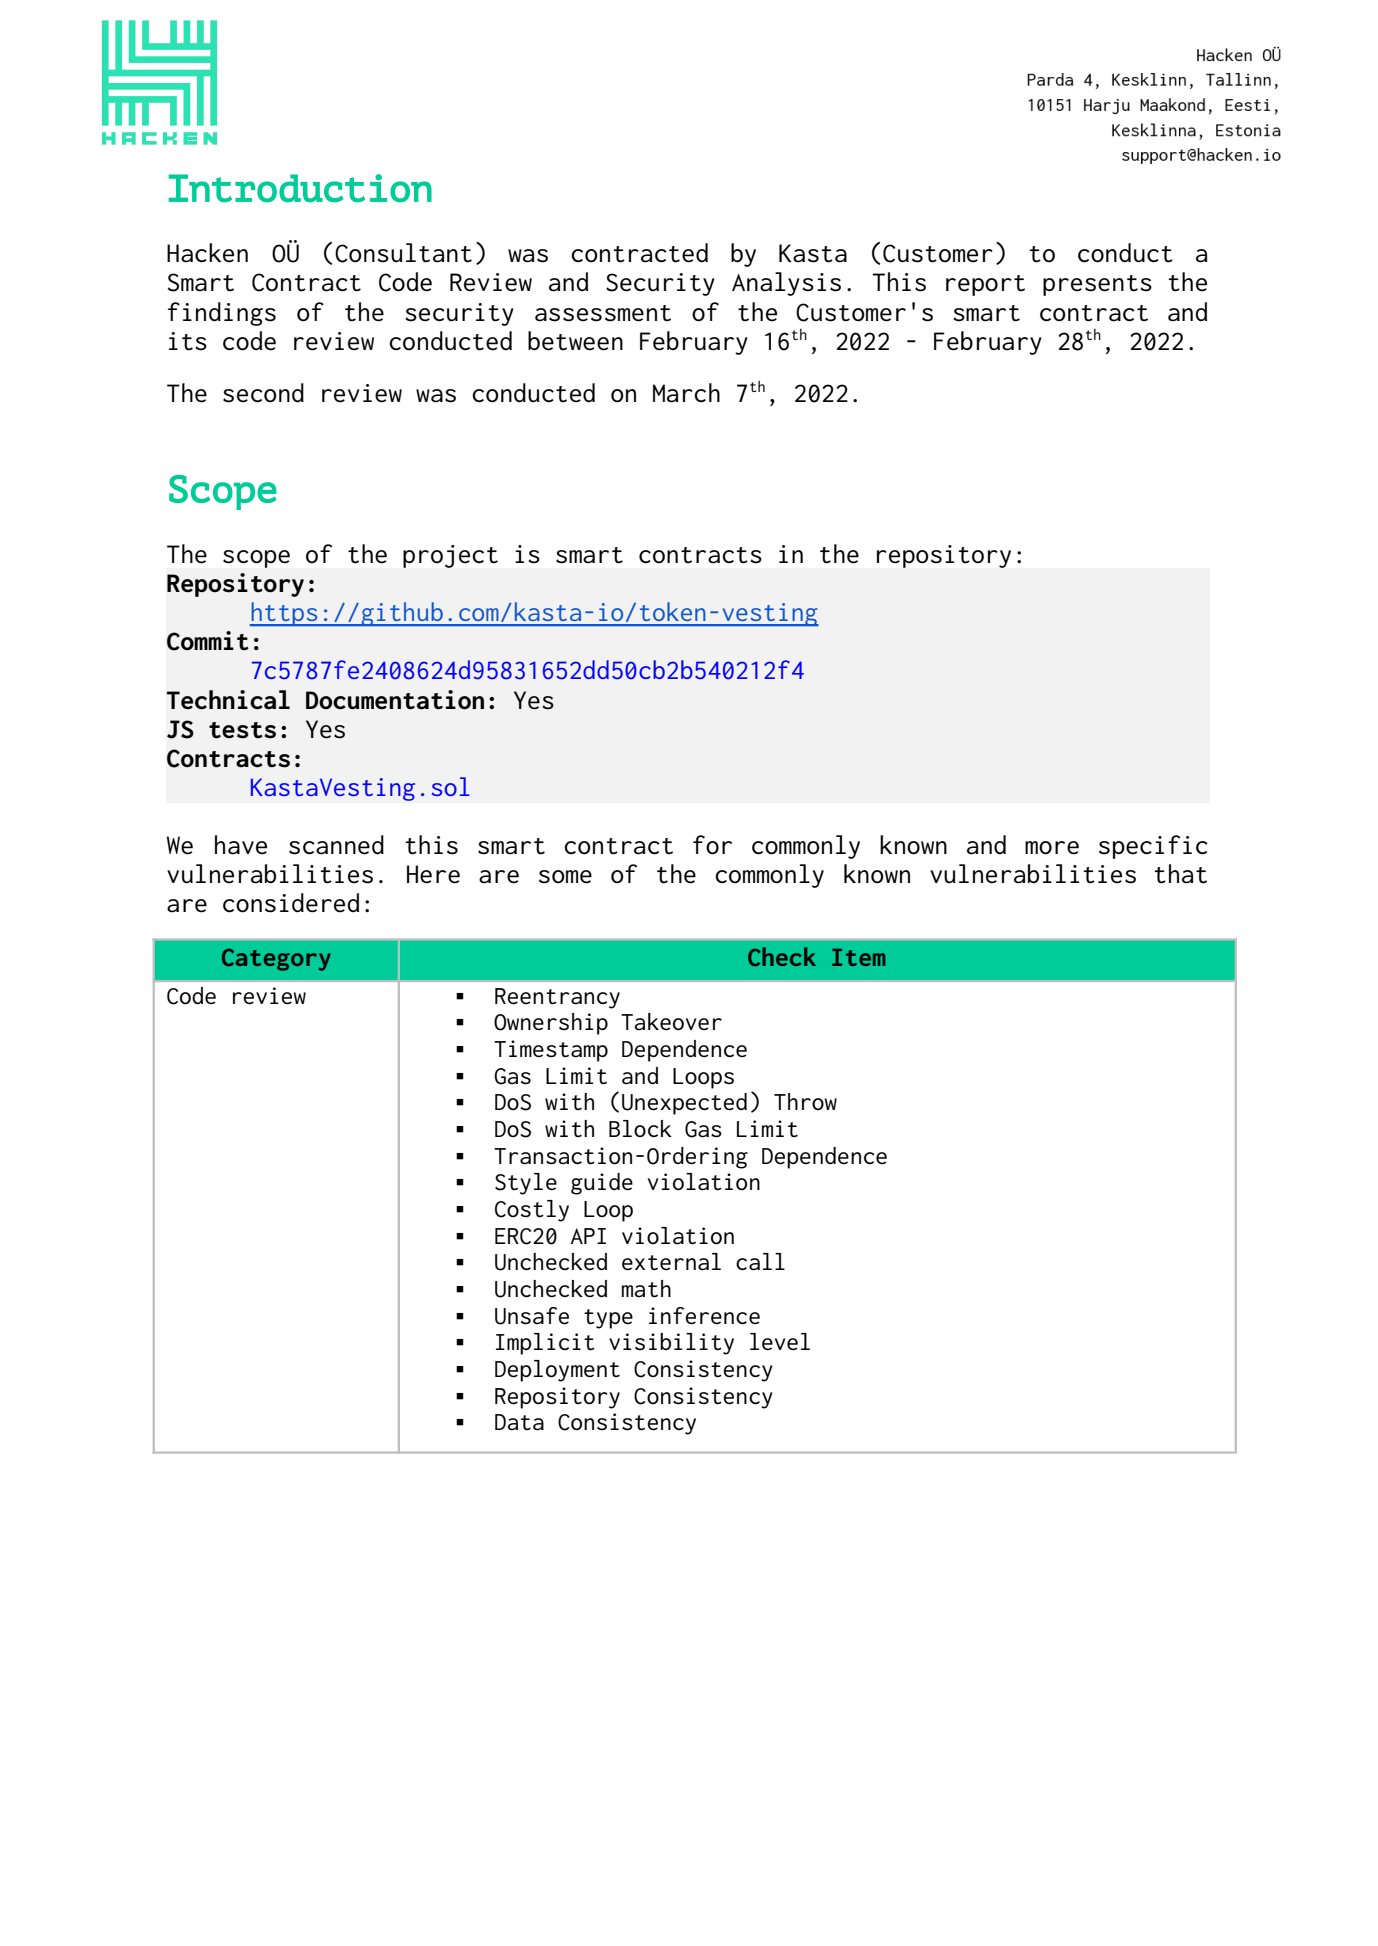 This document has width=1378, height=1946. Describe the element at coordinates (450, 556) in the document. I see `project` at that location.
